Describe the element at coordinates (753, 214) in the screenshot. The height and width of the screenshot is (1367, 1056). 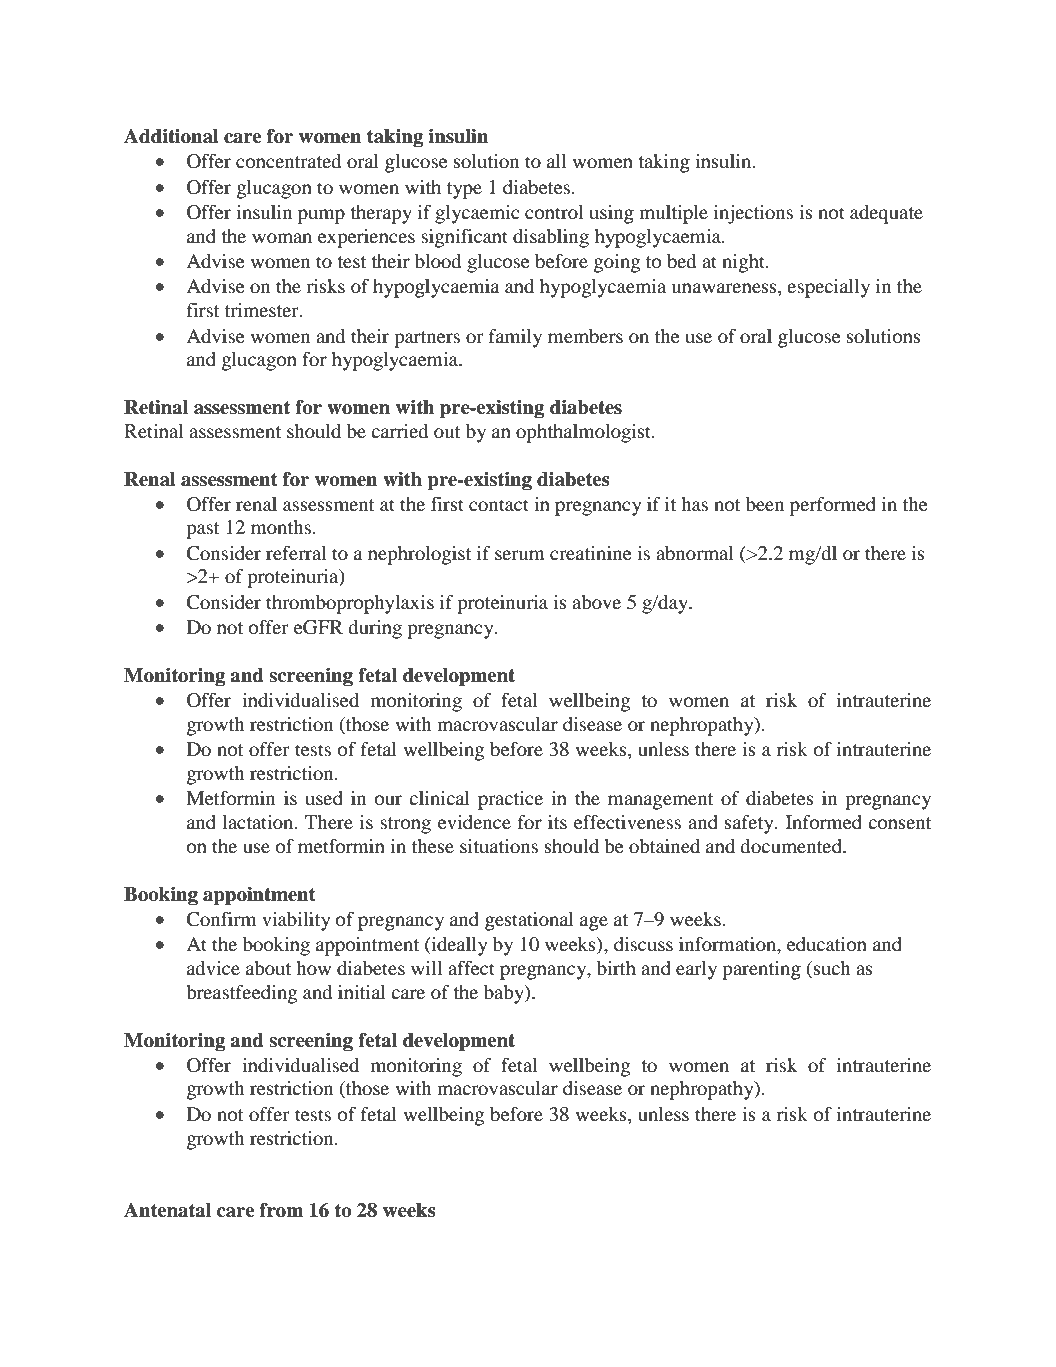
I see `injections` at that location.
